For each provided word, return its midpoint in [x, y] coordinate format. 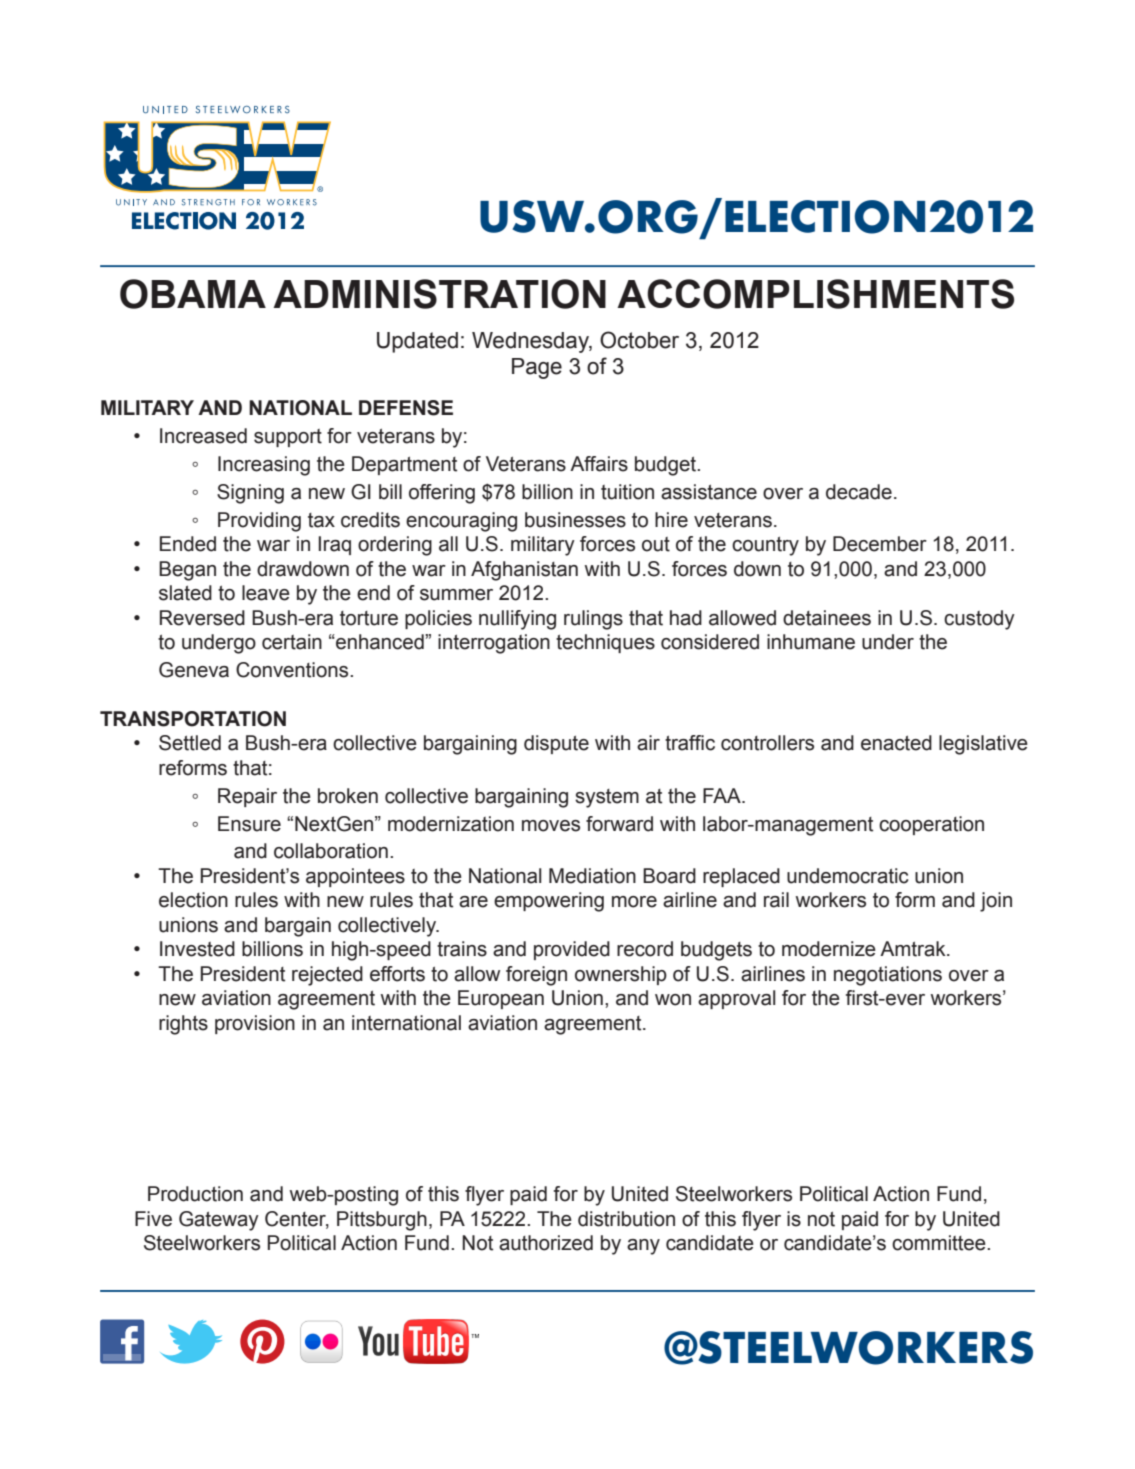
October [639, 340]
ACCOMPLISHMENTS [815, 294]
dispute [556, 744]
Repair [247, 797]
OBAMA [193, 294]
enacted [896, 743]
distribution [626, 1219]
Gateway [219, 1221]
